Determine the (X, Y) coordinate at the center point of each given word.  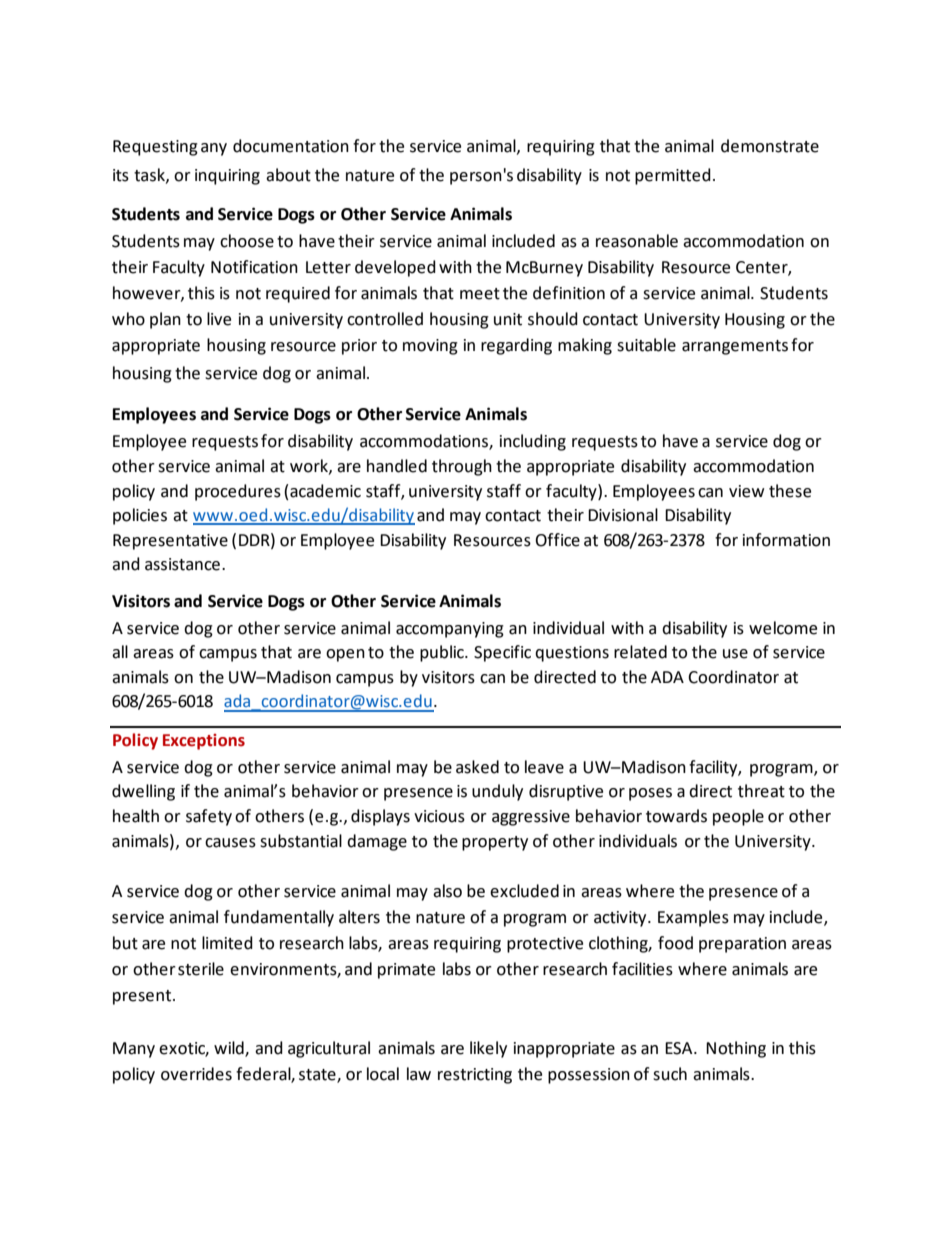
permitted (673, 176)
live (219, 319)
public (443, 653)
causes (230, 843)
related (640, 652)
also (447, 891)
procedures (238, 492)
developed (395, 268)
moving (430, 347)
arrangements (735, 347)
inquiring (227, 177)
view (746, 491)
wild (230, 1048)
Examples (693, 918)
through (462, 467)
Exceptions (204, 742)
